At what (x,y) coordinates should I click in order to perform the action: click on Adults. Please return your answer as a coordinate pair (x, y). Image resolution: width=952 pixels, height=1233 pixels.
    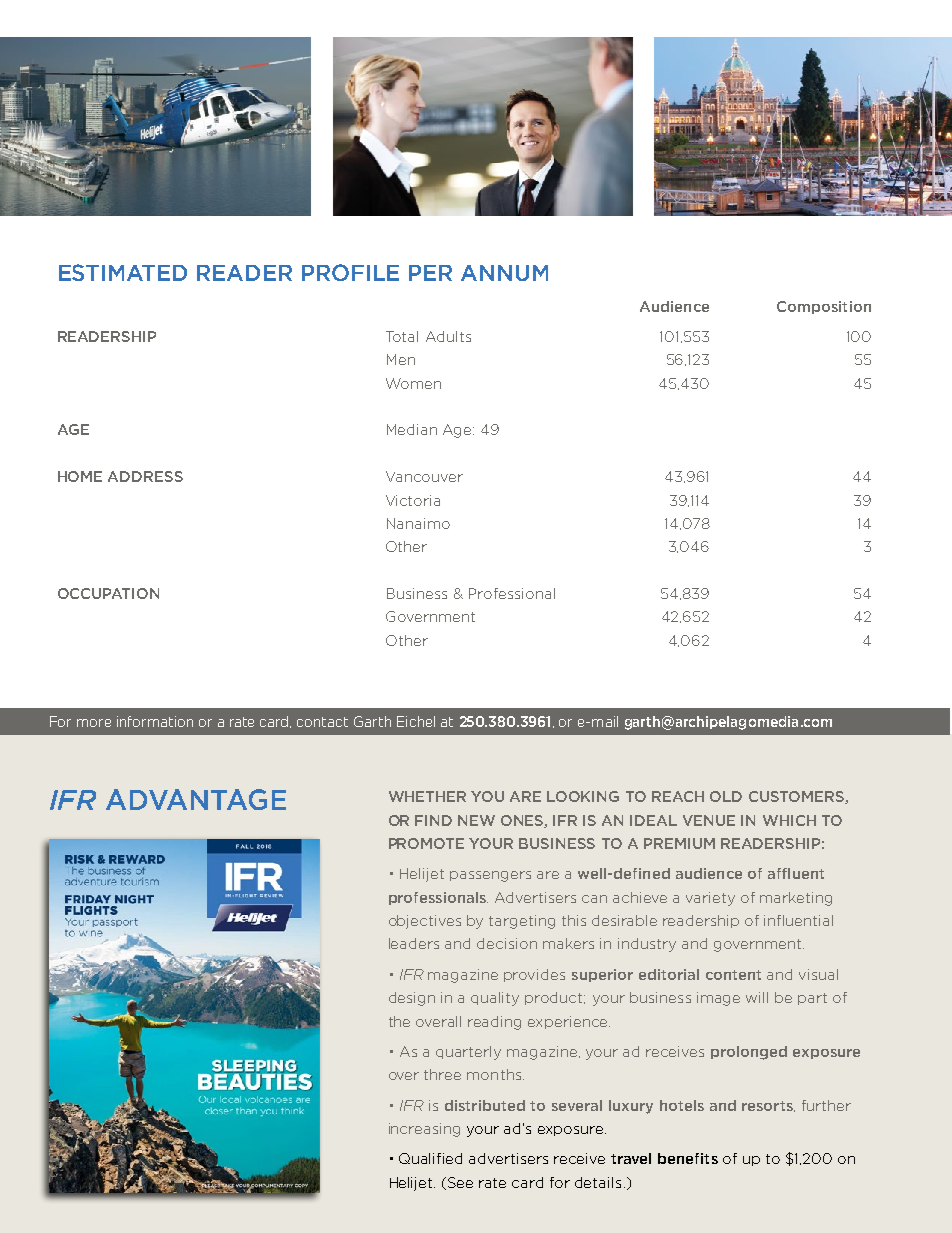
    Looking at the image, I should click on (448, 336).
